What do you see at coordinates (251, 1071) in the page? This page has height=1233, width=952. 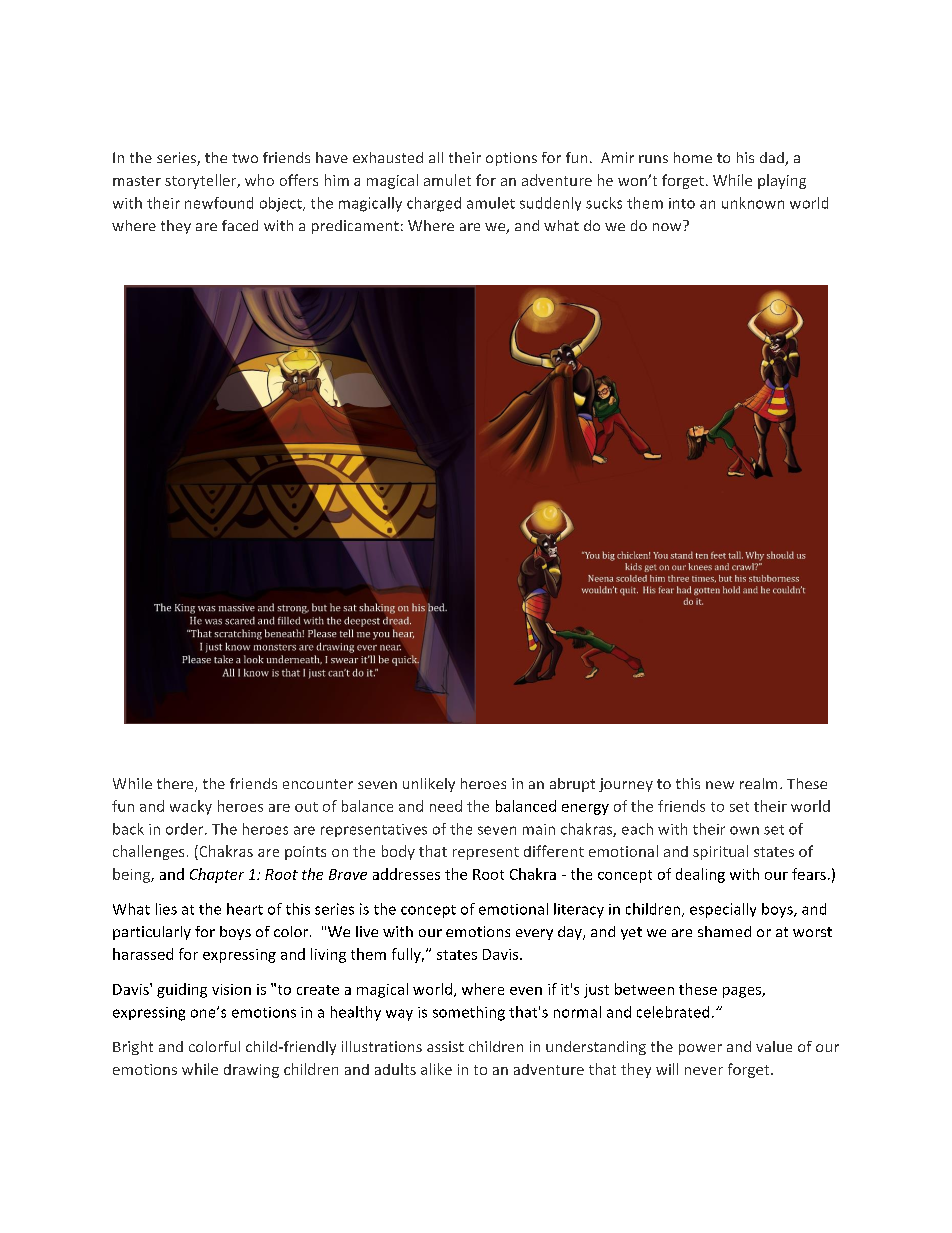 I see `drawing` at bounding box center [251, 1071].
